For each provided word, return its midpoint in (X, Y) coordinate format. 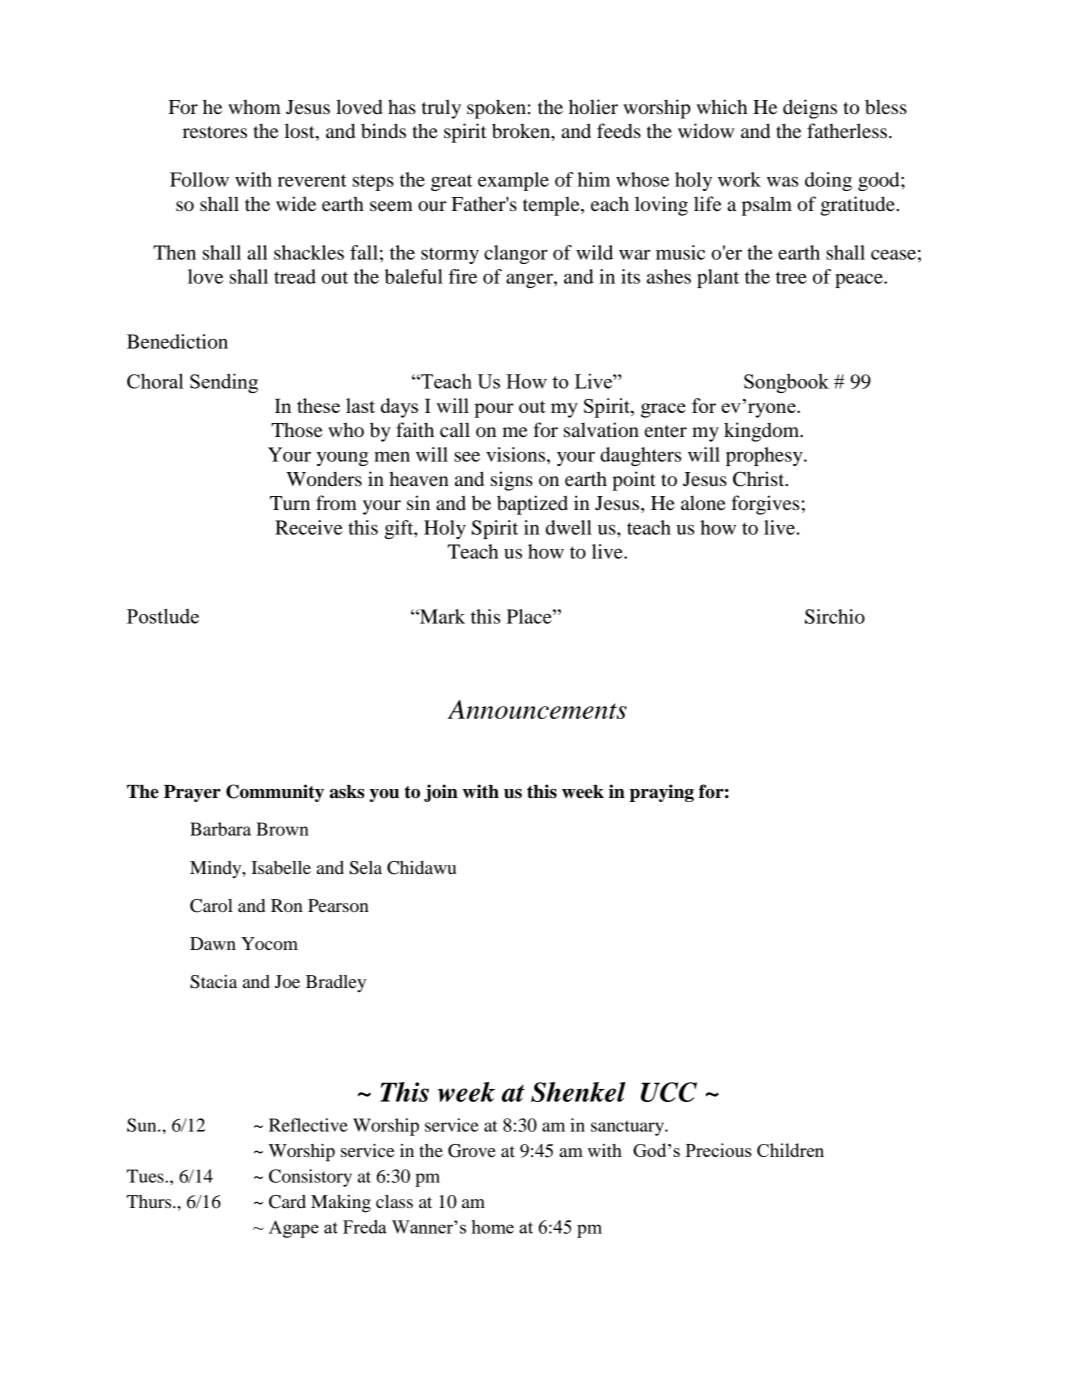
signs (512, 481)
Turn (290, 503)
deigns (810, 109)
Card (287, 1202)
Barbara (220, 829)
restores (215, 132)
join (441, 793)
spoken (496, 109)
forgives (765, 505)
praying (662, 793)
